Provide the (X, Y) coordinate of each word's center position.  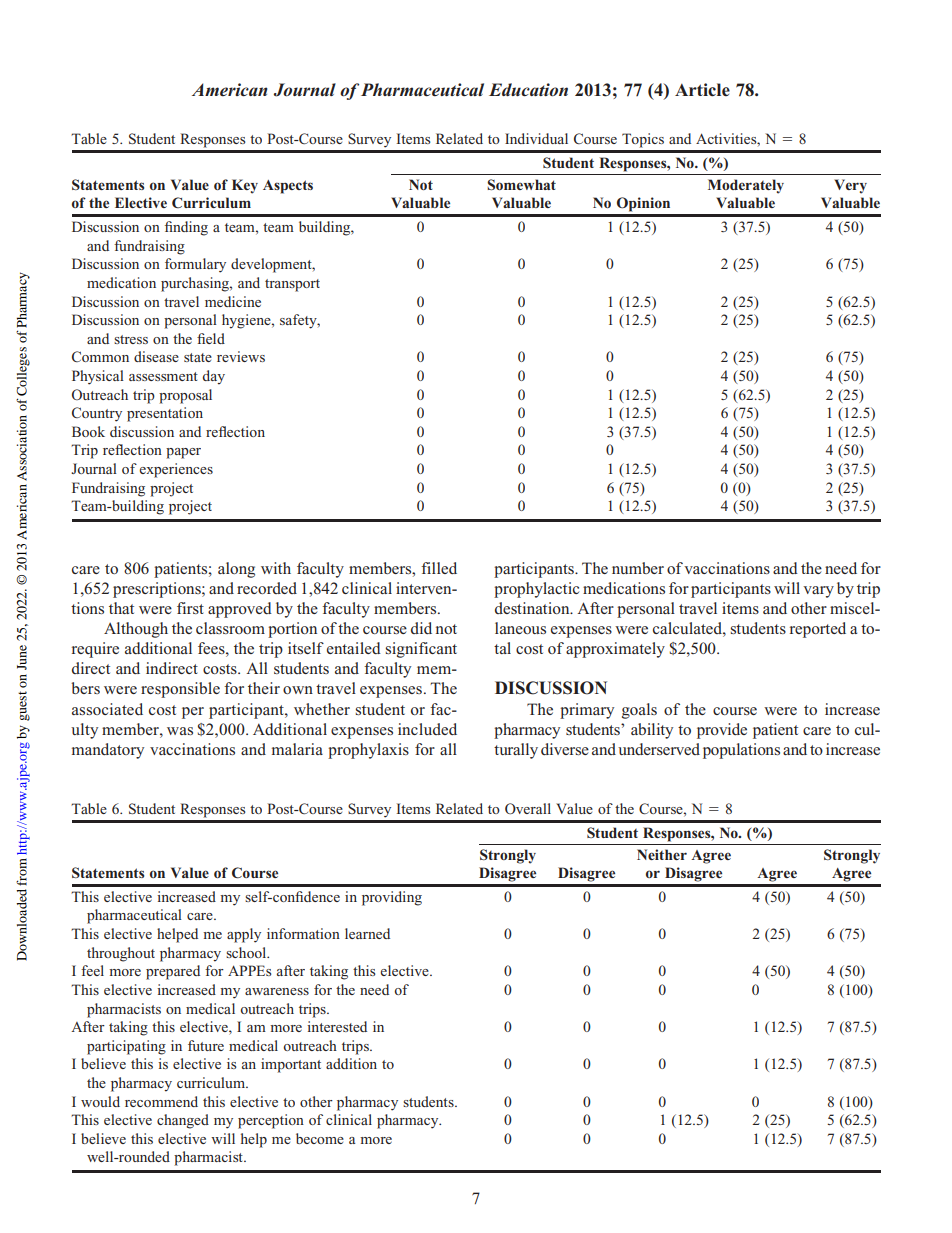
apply (244, 935)
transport (292, 285)
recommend (161, 1101)
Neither (662, 854)
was (180, 731)
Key (245, 186)
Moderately (746, 186)
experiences (176, 470)
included (427, 729)
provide (722, 731)
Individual (536, 138)
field (211, 338)
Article (702, 90)
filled (439, 568)
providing (392, 898)
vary (818, 592)
